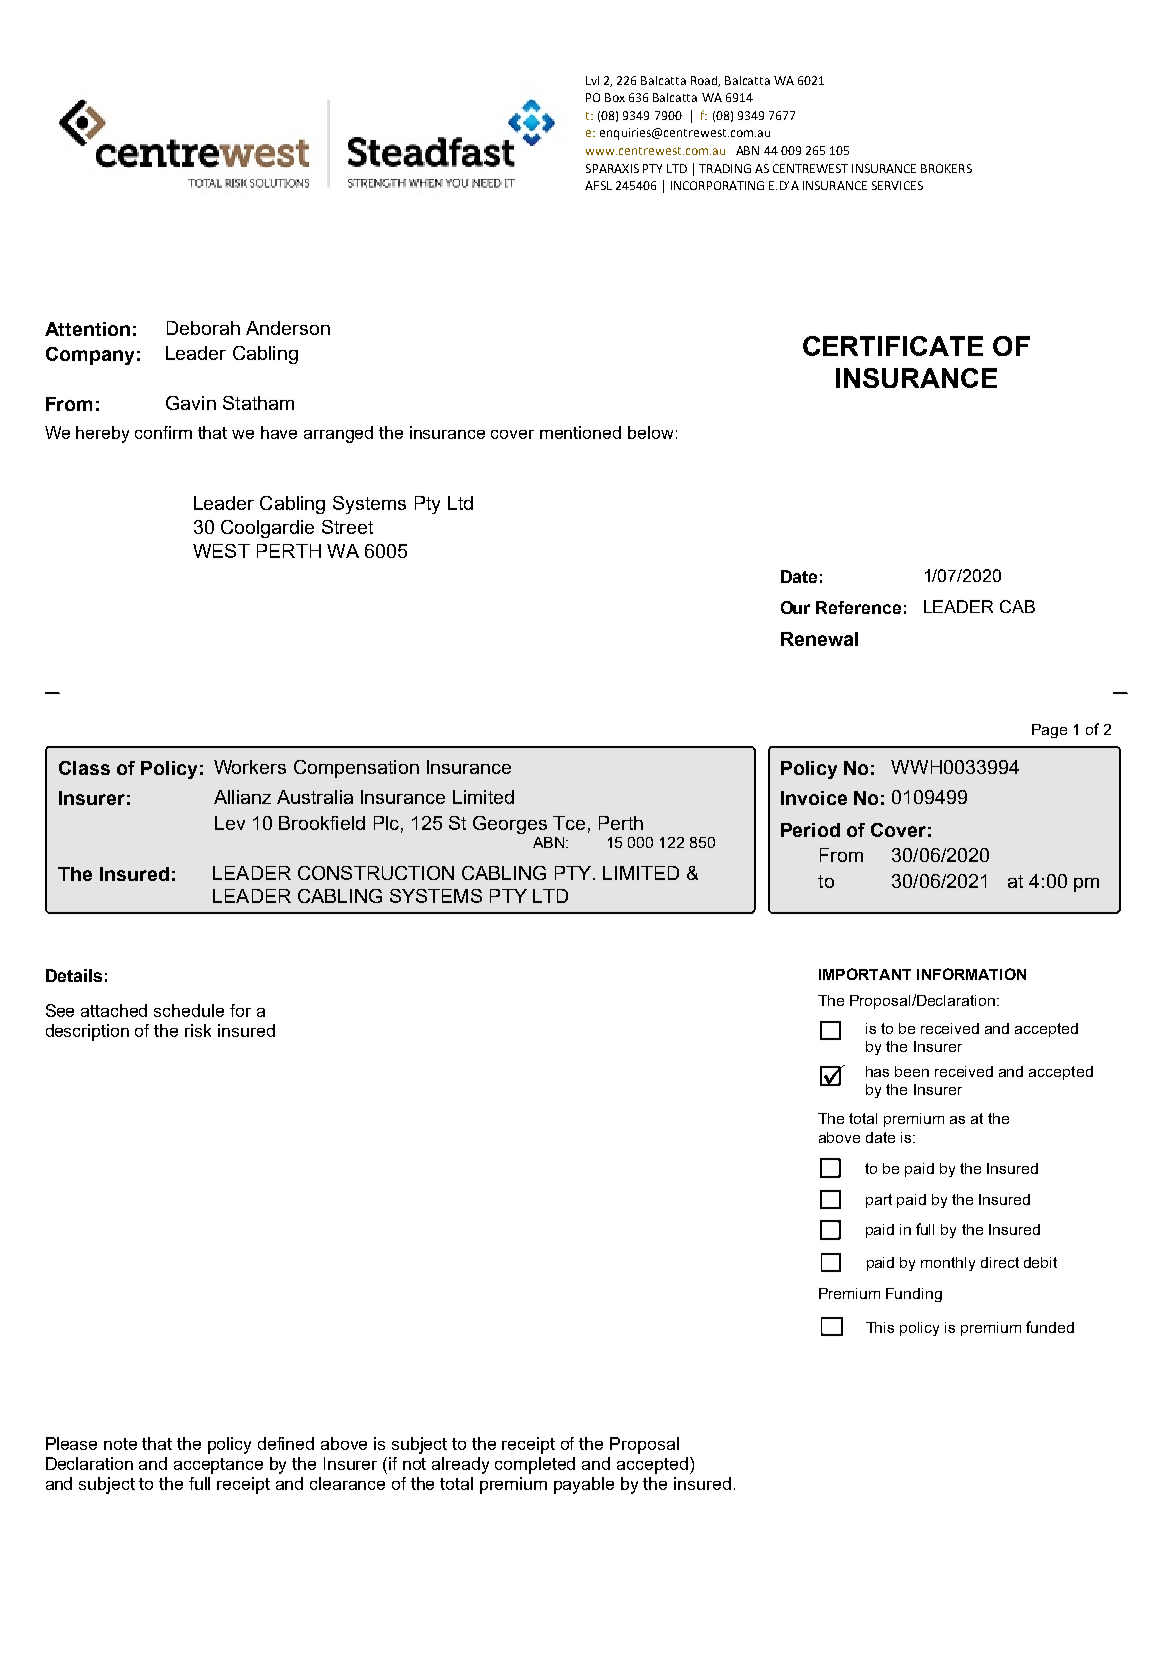 The width and height of the screenshot is (1173, 1659). I want to click on Georges, so click(510, 825).
